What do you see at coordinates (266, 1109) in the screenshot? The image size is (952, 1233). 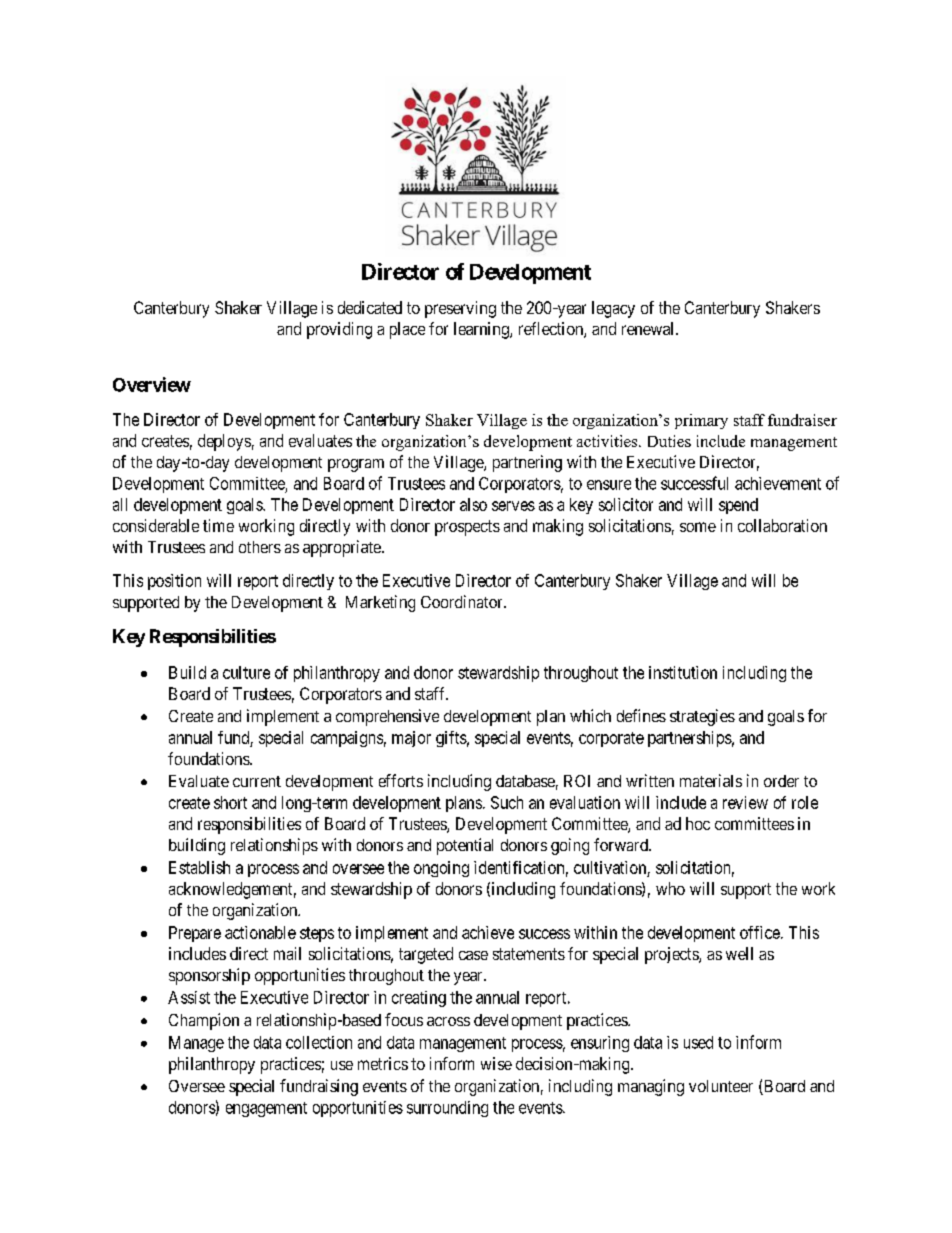 I see `engagement` at bounding box center [266, 1109].
